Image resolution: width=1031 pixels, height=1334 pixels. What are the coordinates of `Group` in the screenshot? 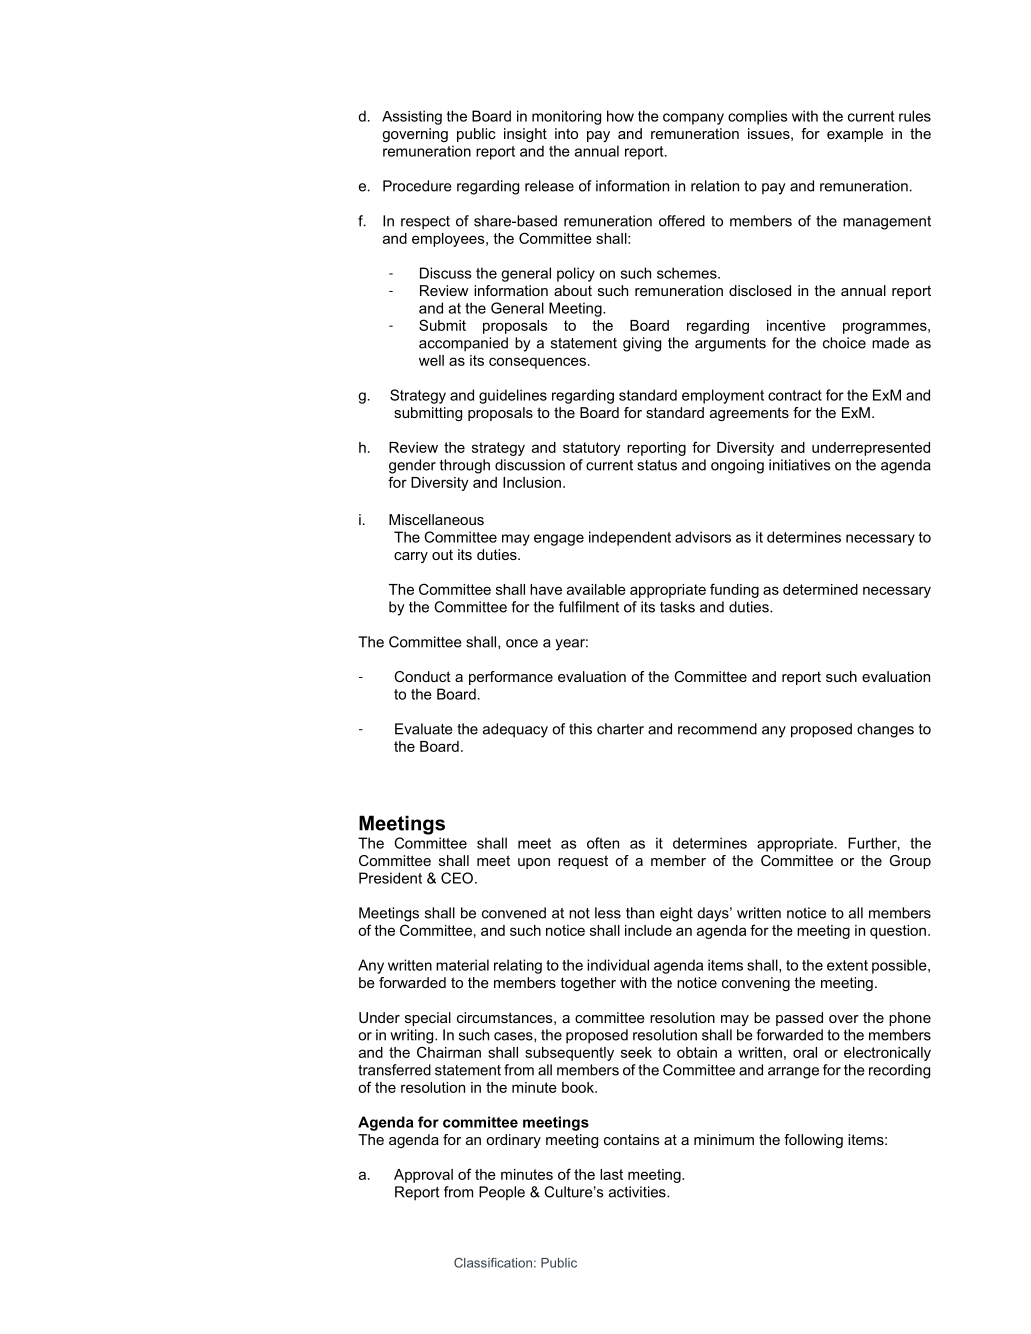 It's located at (910, 862).
